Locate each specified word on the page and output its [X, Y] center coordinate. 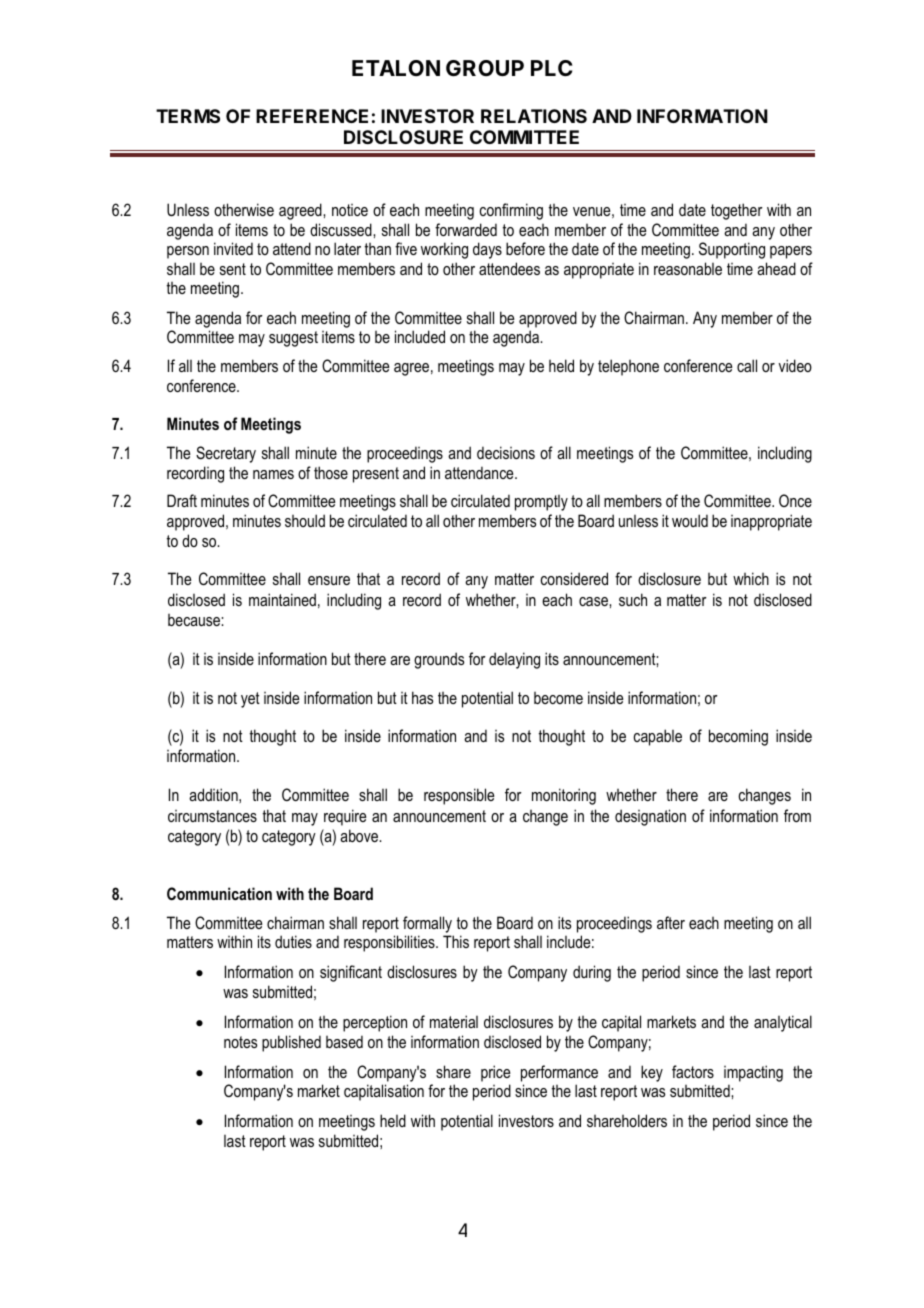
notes [240, 1042]
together [737, 211]
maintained [282, 599]
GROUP [485, 68]
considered [574, 578]
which [751, 578]
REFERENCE [312, 116]
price [495, 1073]
